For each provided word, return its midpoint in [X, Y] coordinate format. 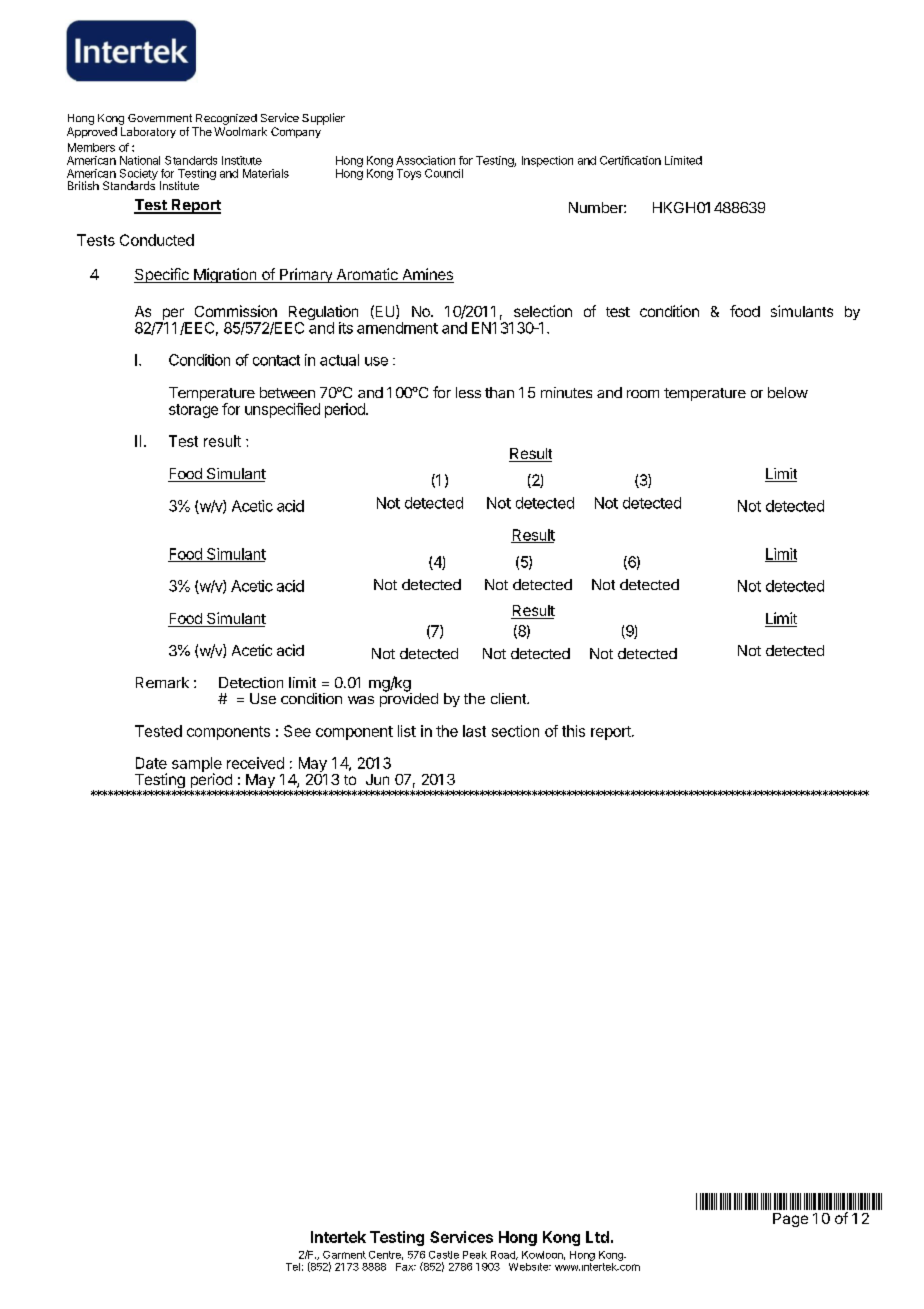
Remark [162, 682]
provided [409, 699]
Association [425, 160]
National [140, 160]
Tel [293, 1267]
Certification [630, 160]
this [573, 731]
